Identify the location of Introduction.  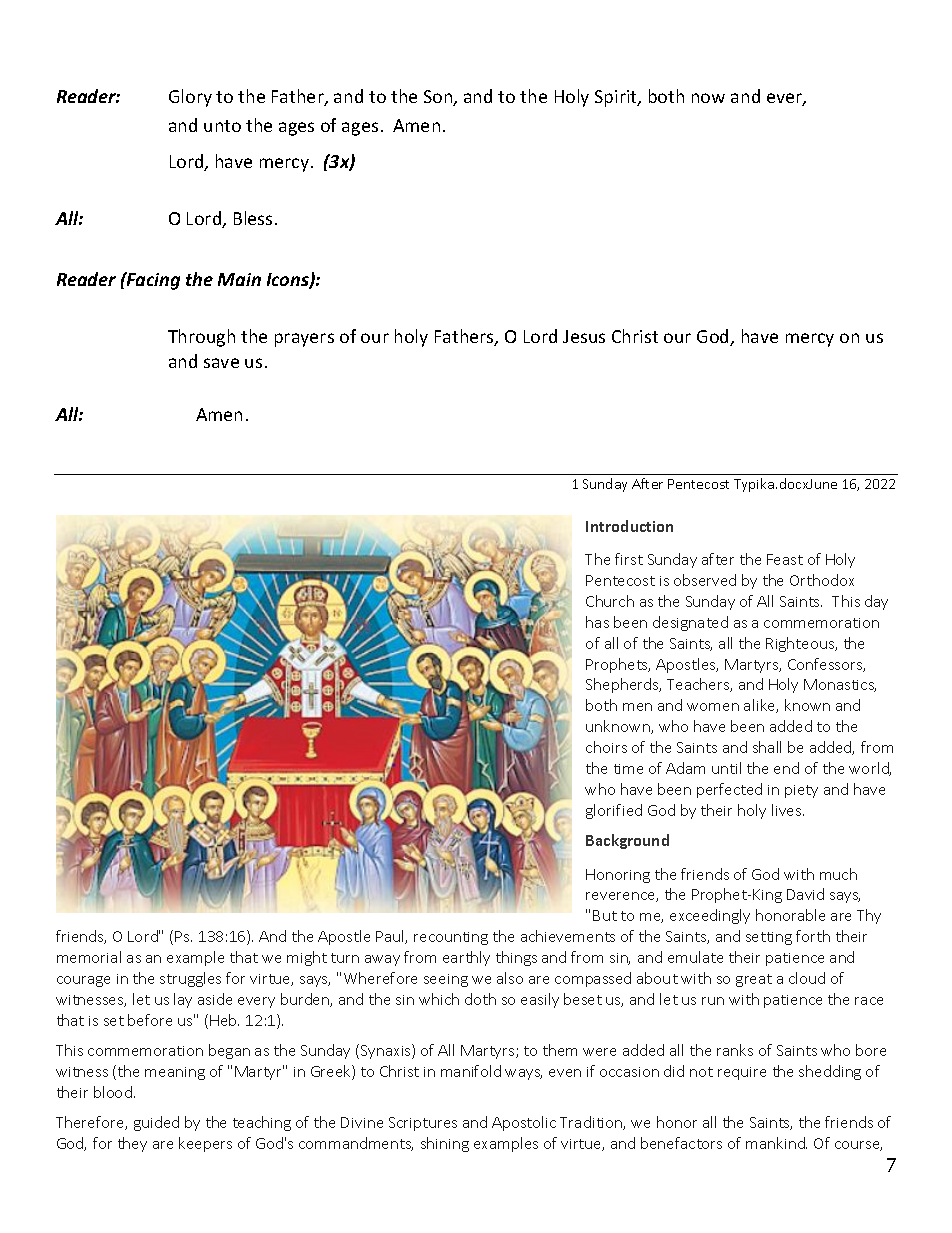
(629, 526).
